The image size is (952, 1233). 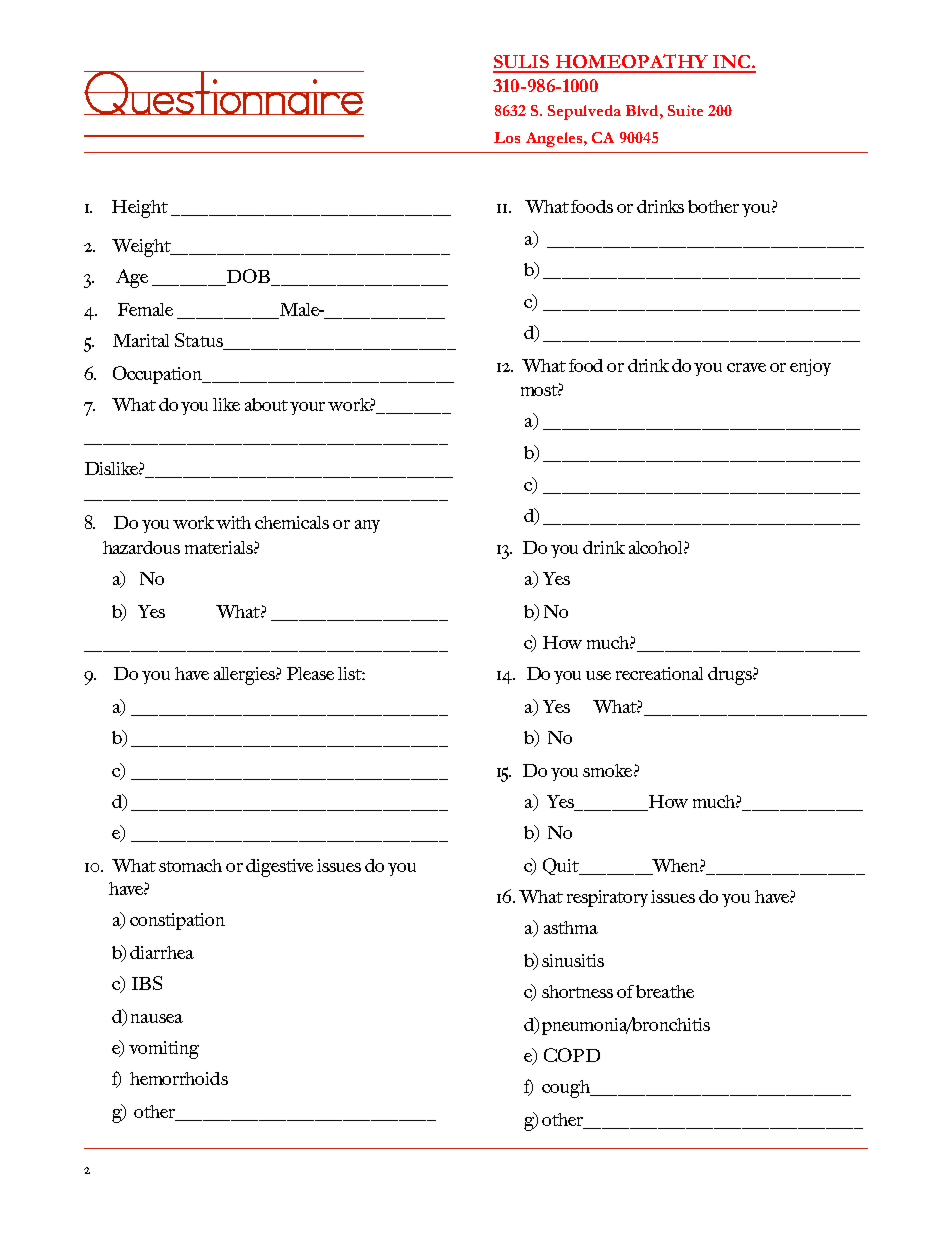 I want to click on Los, so click(x=507, y=137).
